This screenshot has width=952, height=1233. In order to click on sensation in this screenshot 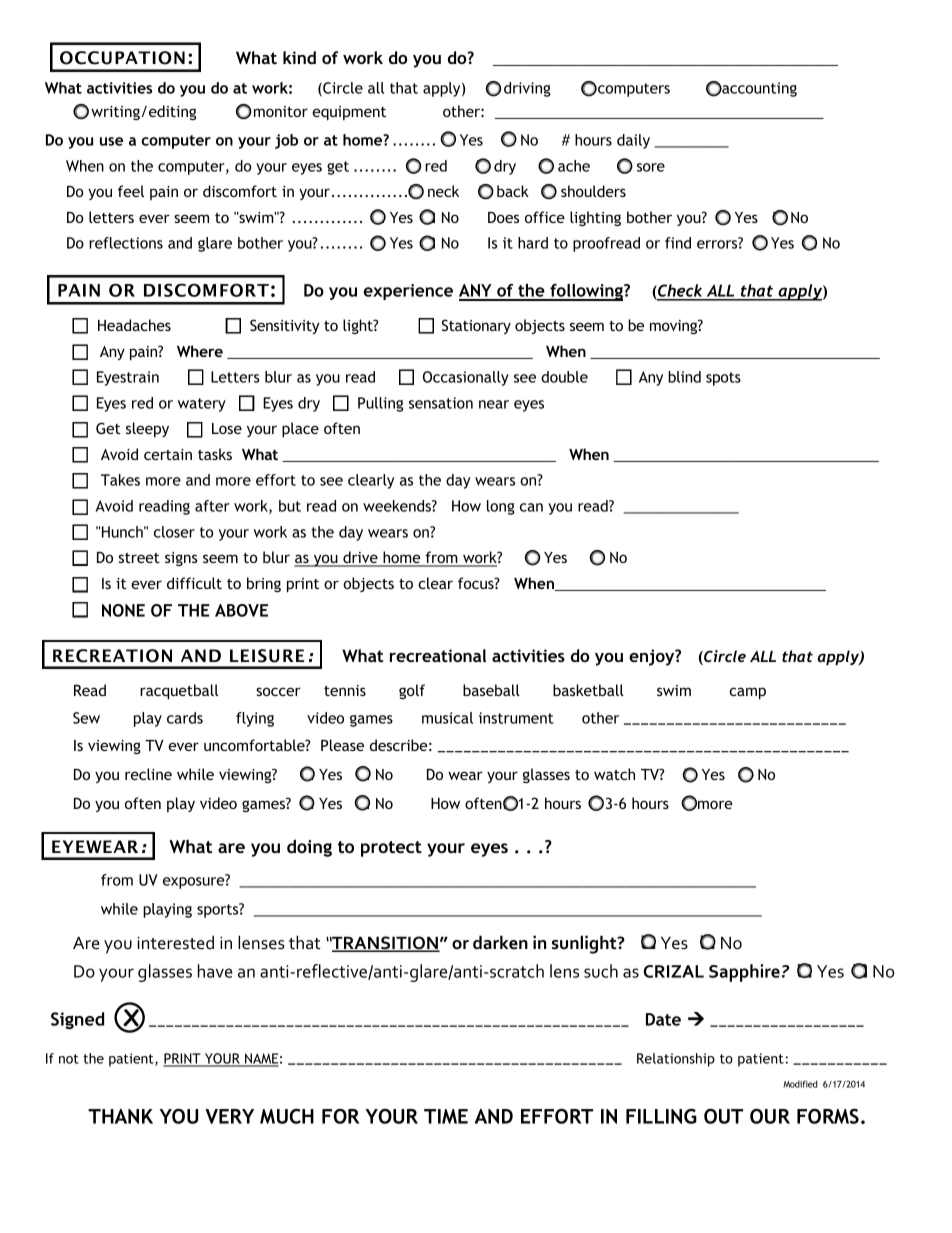, I will do `click(441, 403)`.
